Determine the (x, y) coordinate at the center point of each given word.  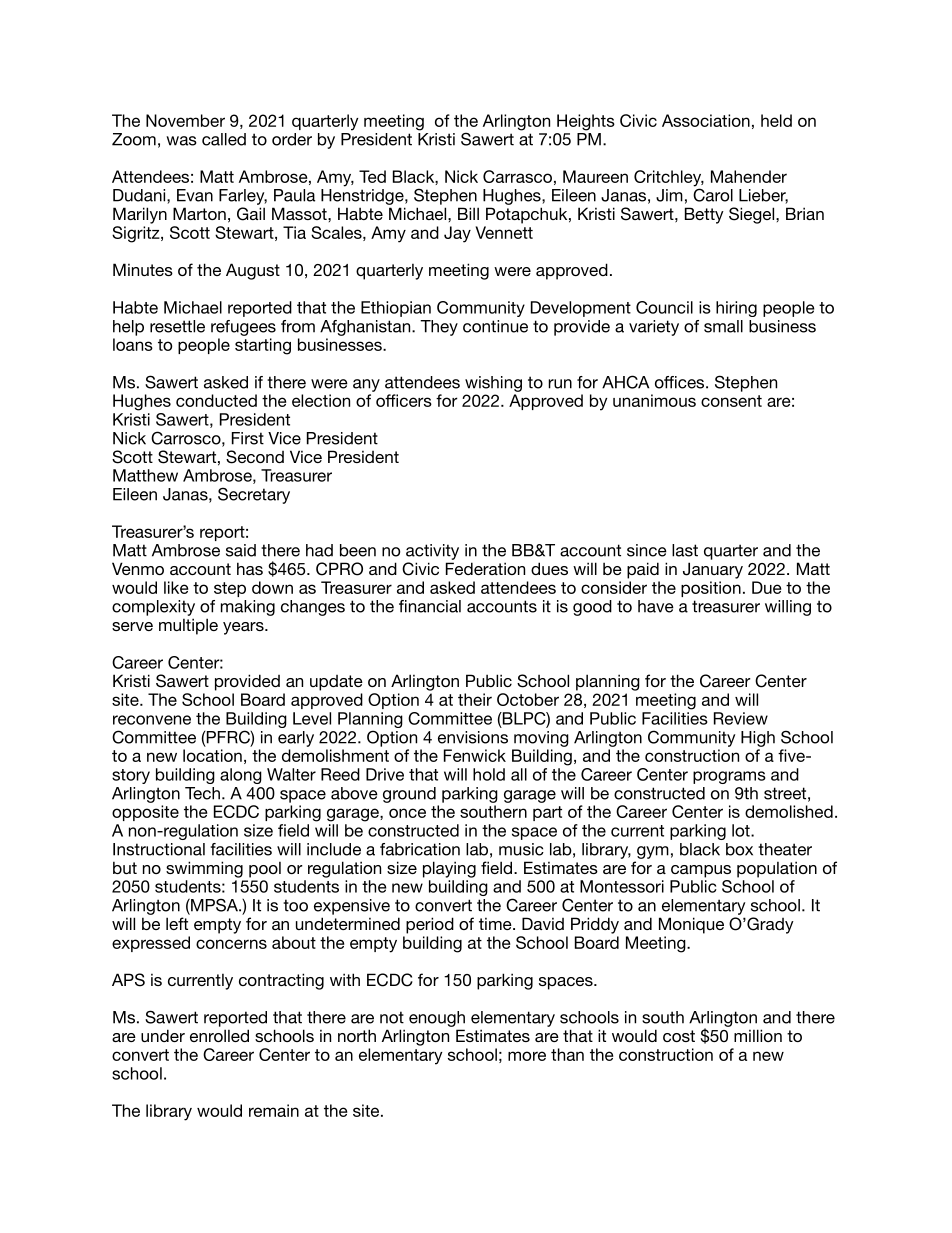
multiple (188, 626)
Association (706, 120)
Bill (468, 213)
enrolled (219, 1035)
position (711, 589)
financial (430, 606)
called (224, 139)
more (527, 1056)
